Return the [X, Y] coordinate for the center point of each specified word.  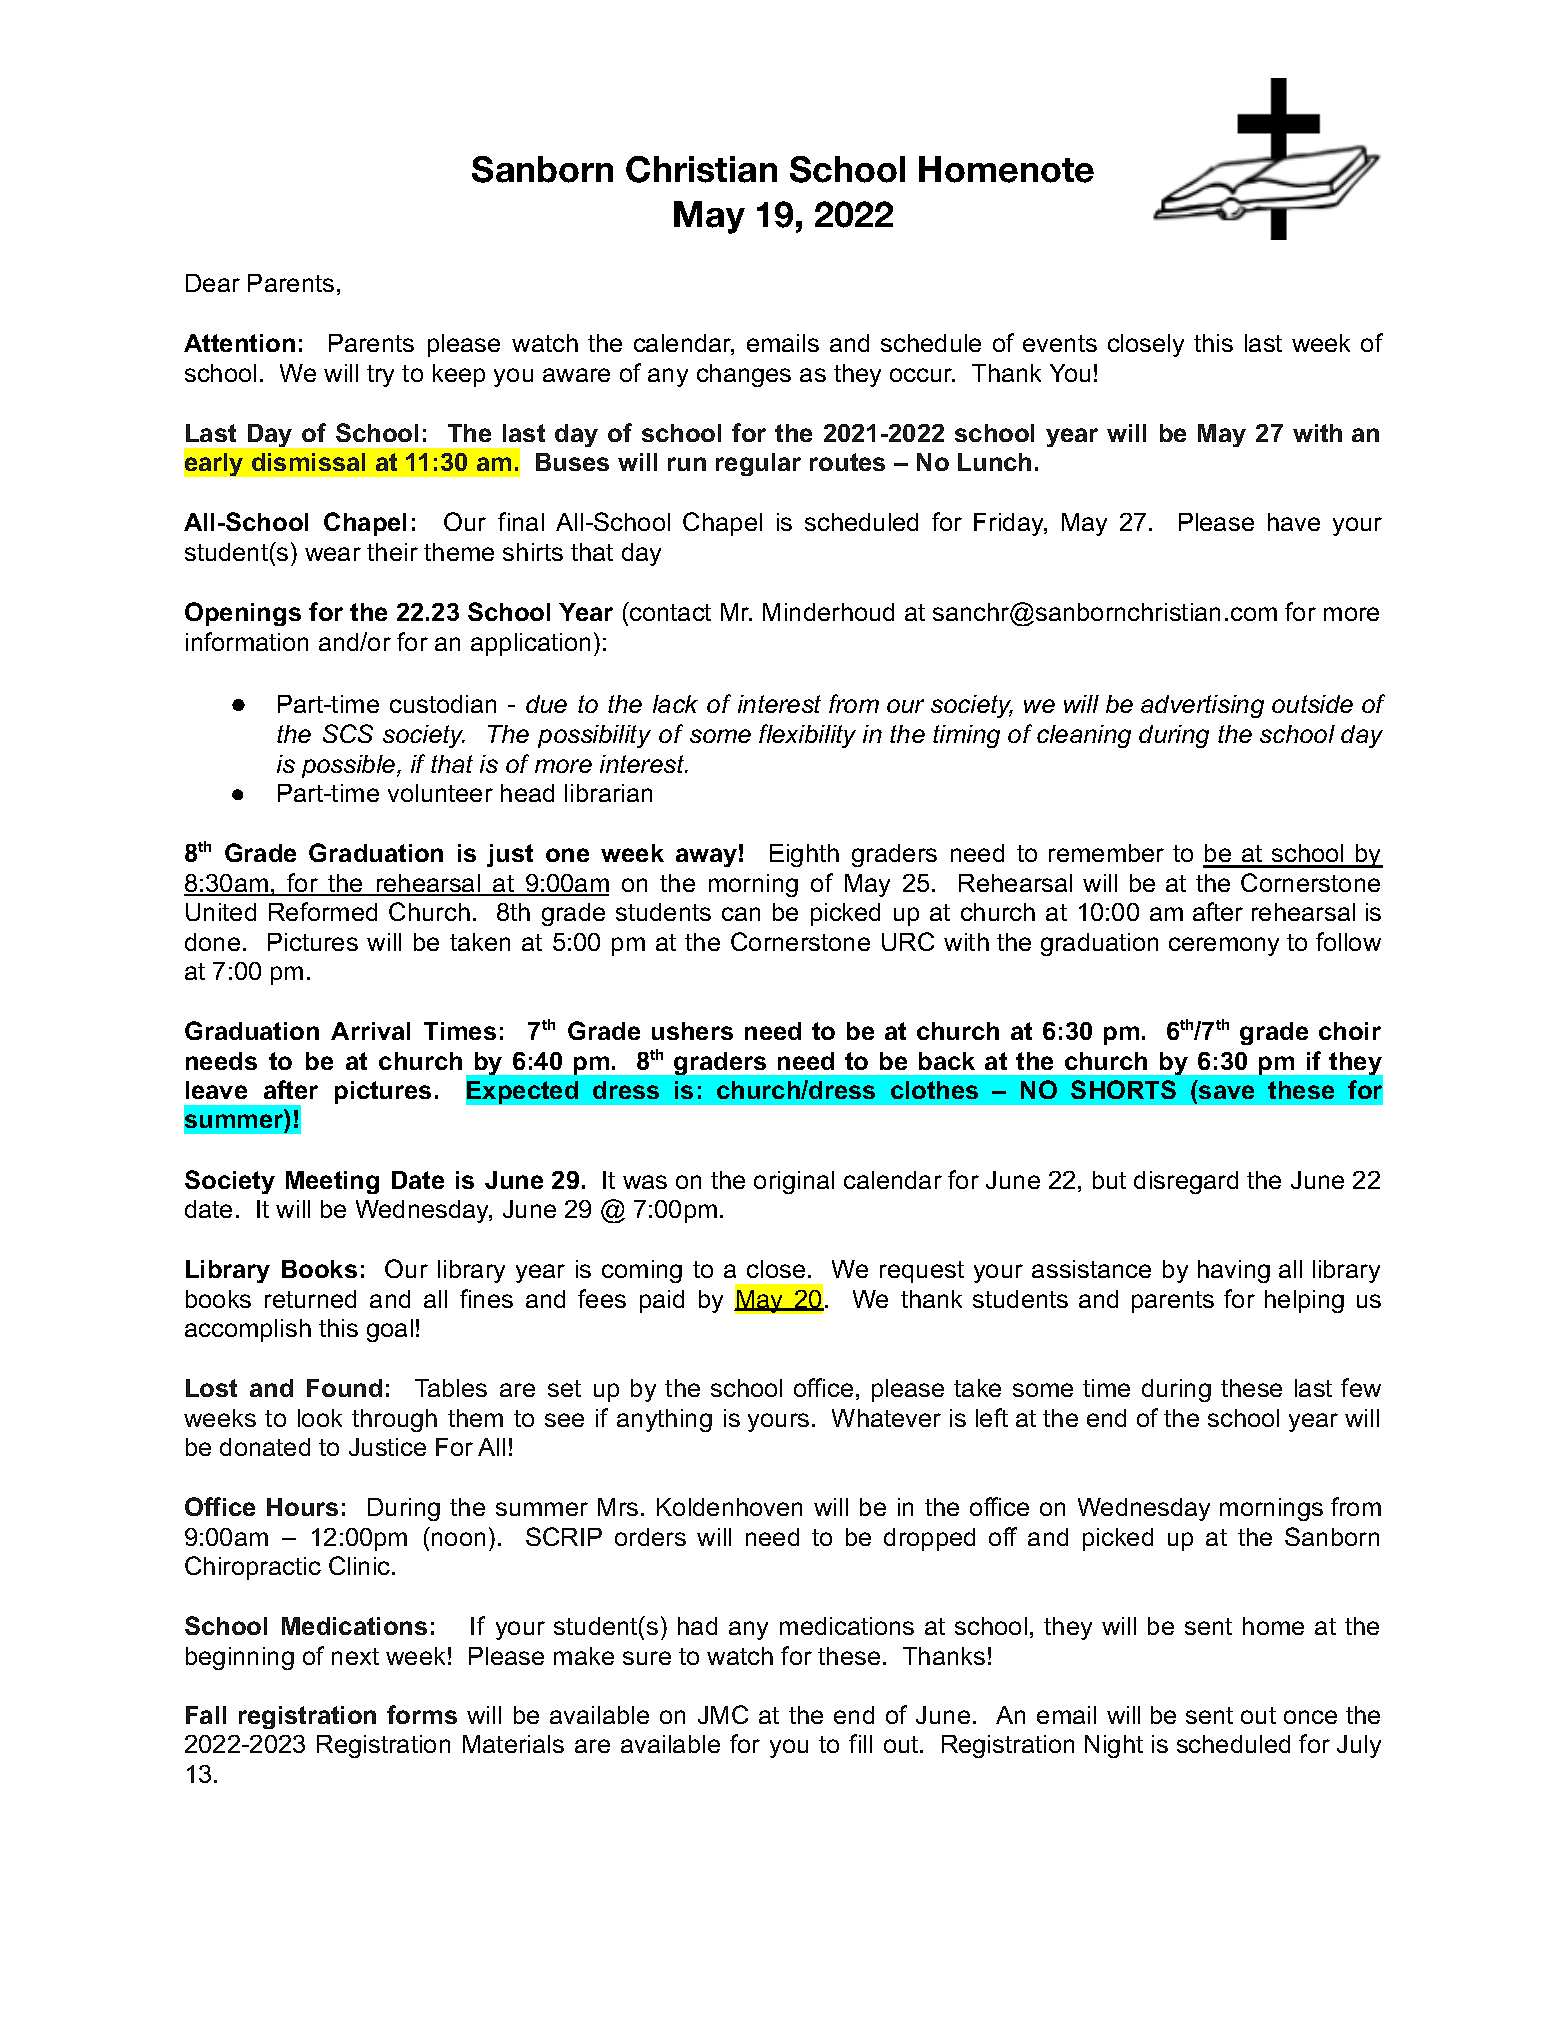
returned [310, 1299]
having [1234, 1271]
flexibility [807, 736]
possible [350, 766]
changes [744, 375]
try [380, 376]
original [794, 1182]
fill [860, 1743]
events [1060, 343]
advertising [1202, 706]
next [355, 1656]
